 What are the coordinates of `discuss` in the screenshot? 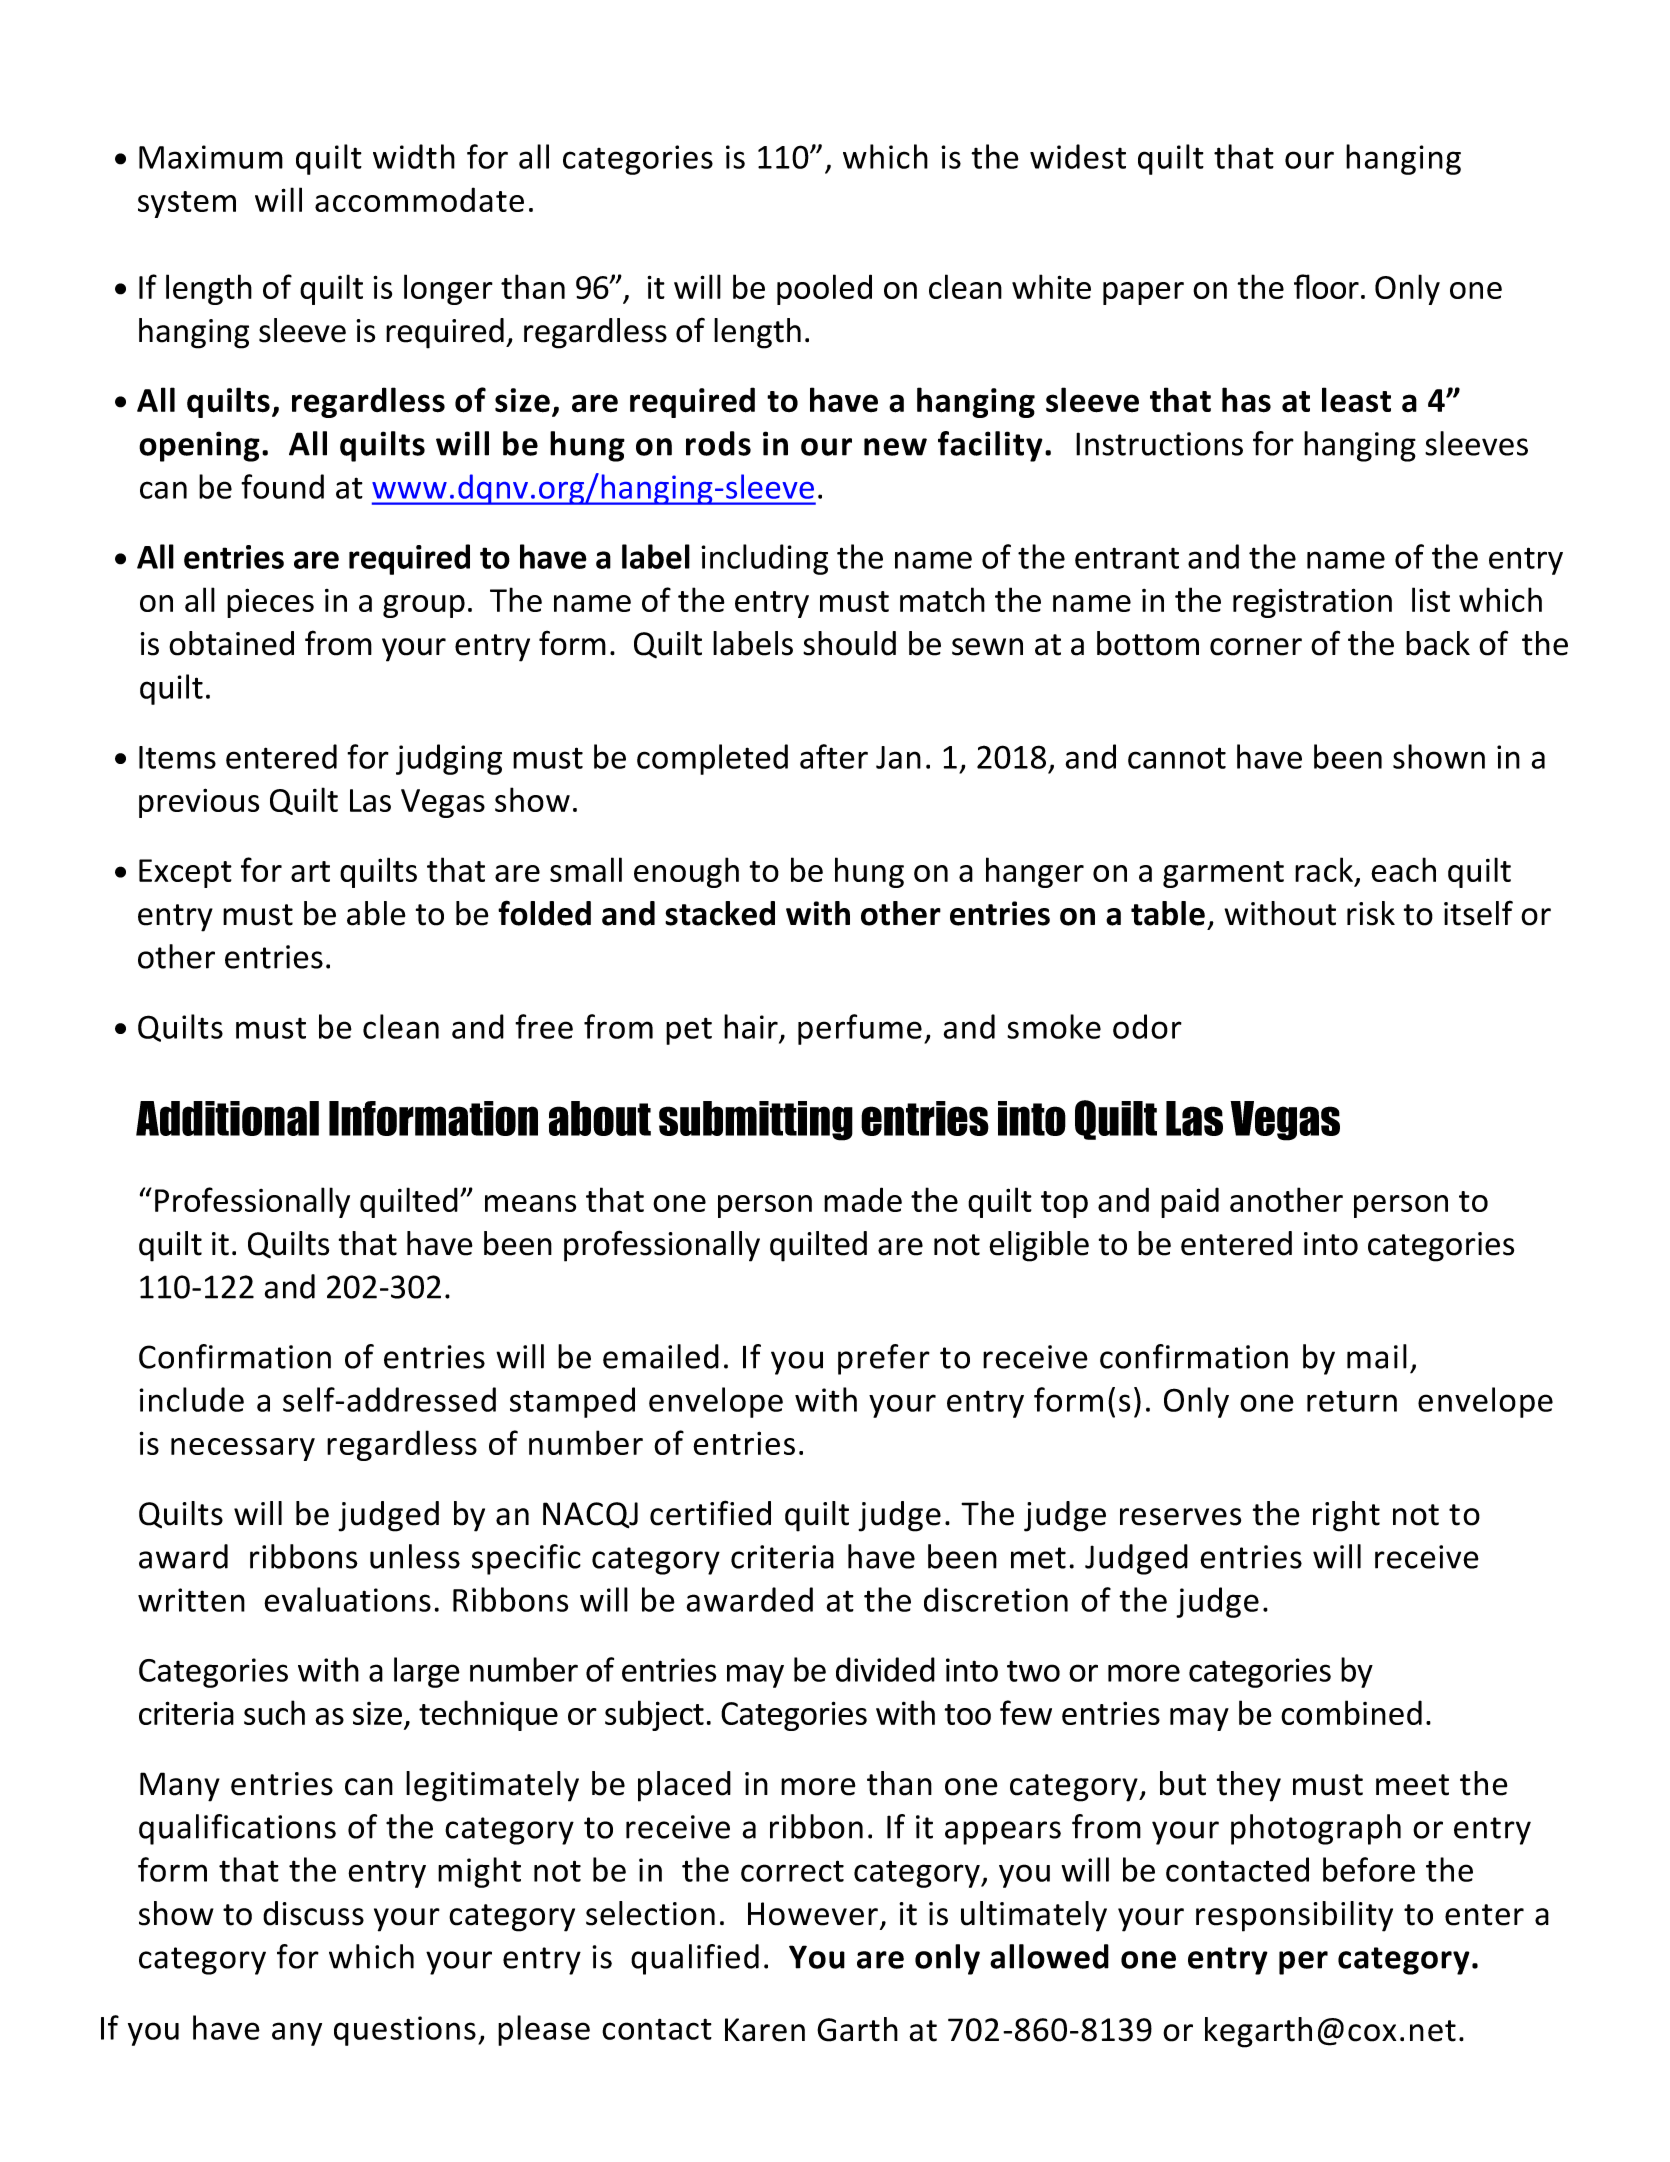 It's located at (313, 1913).
